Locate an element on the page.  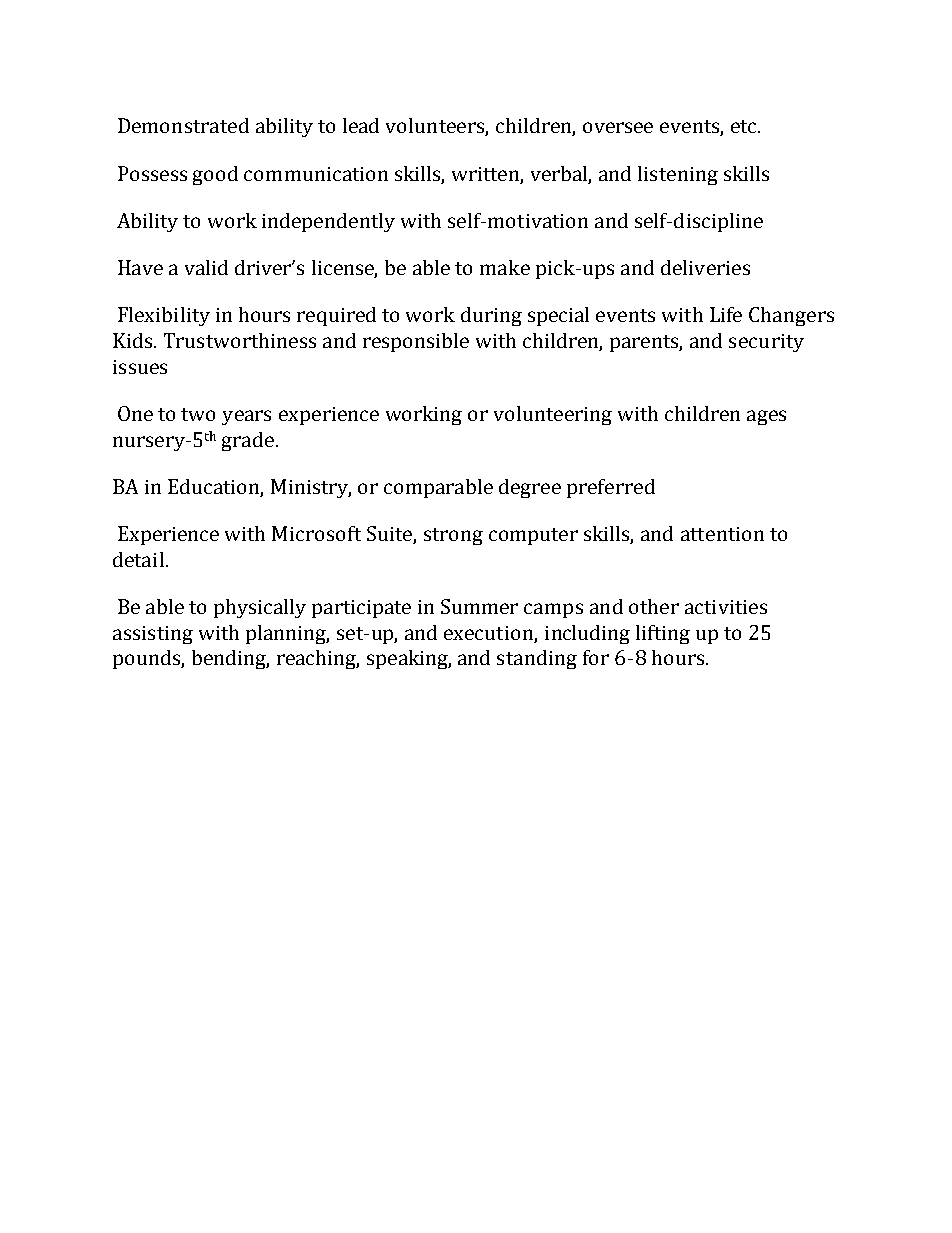
make is located at coordinates (505, 267).
